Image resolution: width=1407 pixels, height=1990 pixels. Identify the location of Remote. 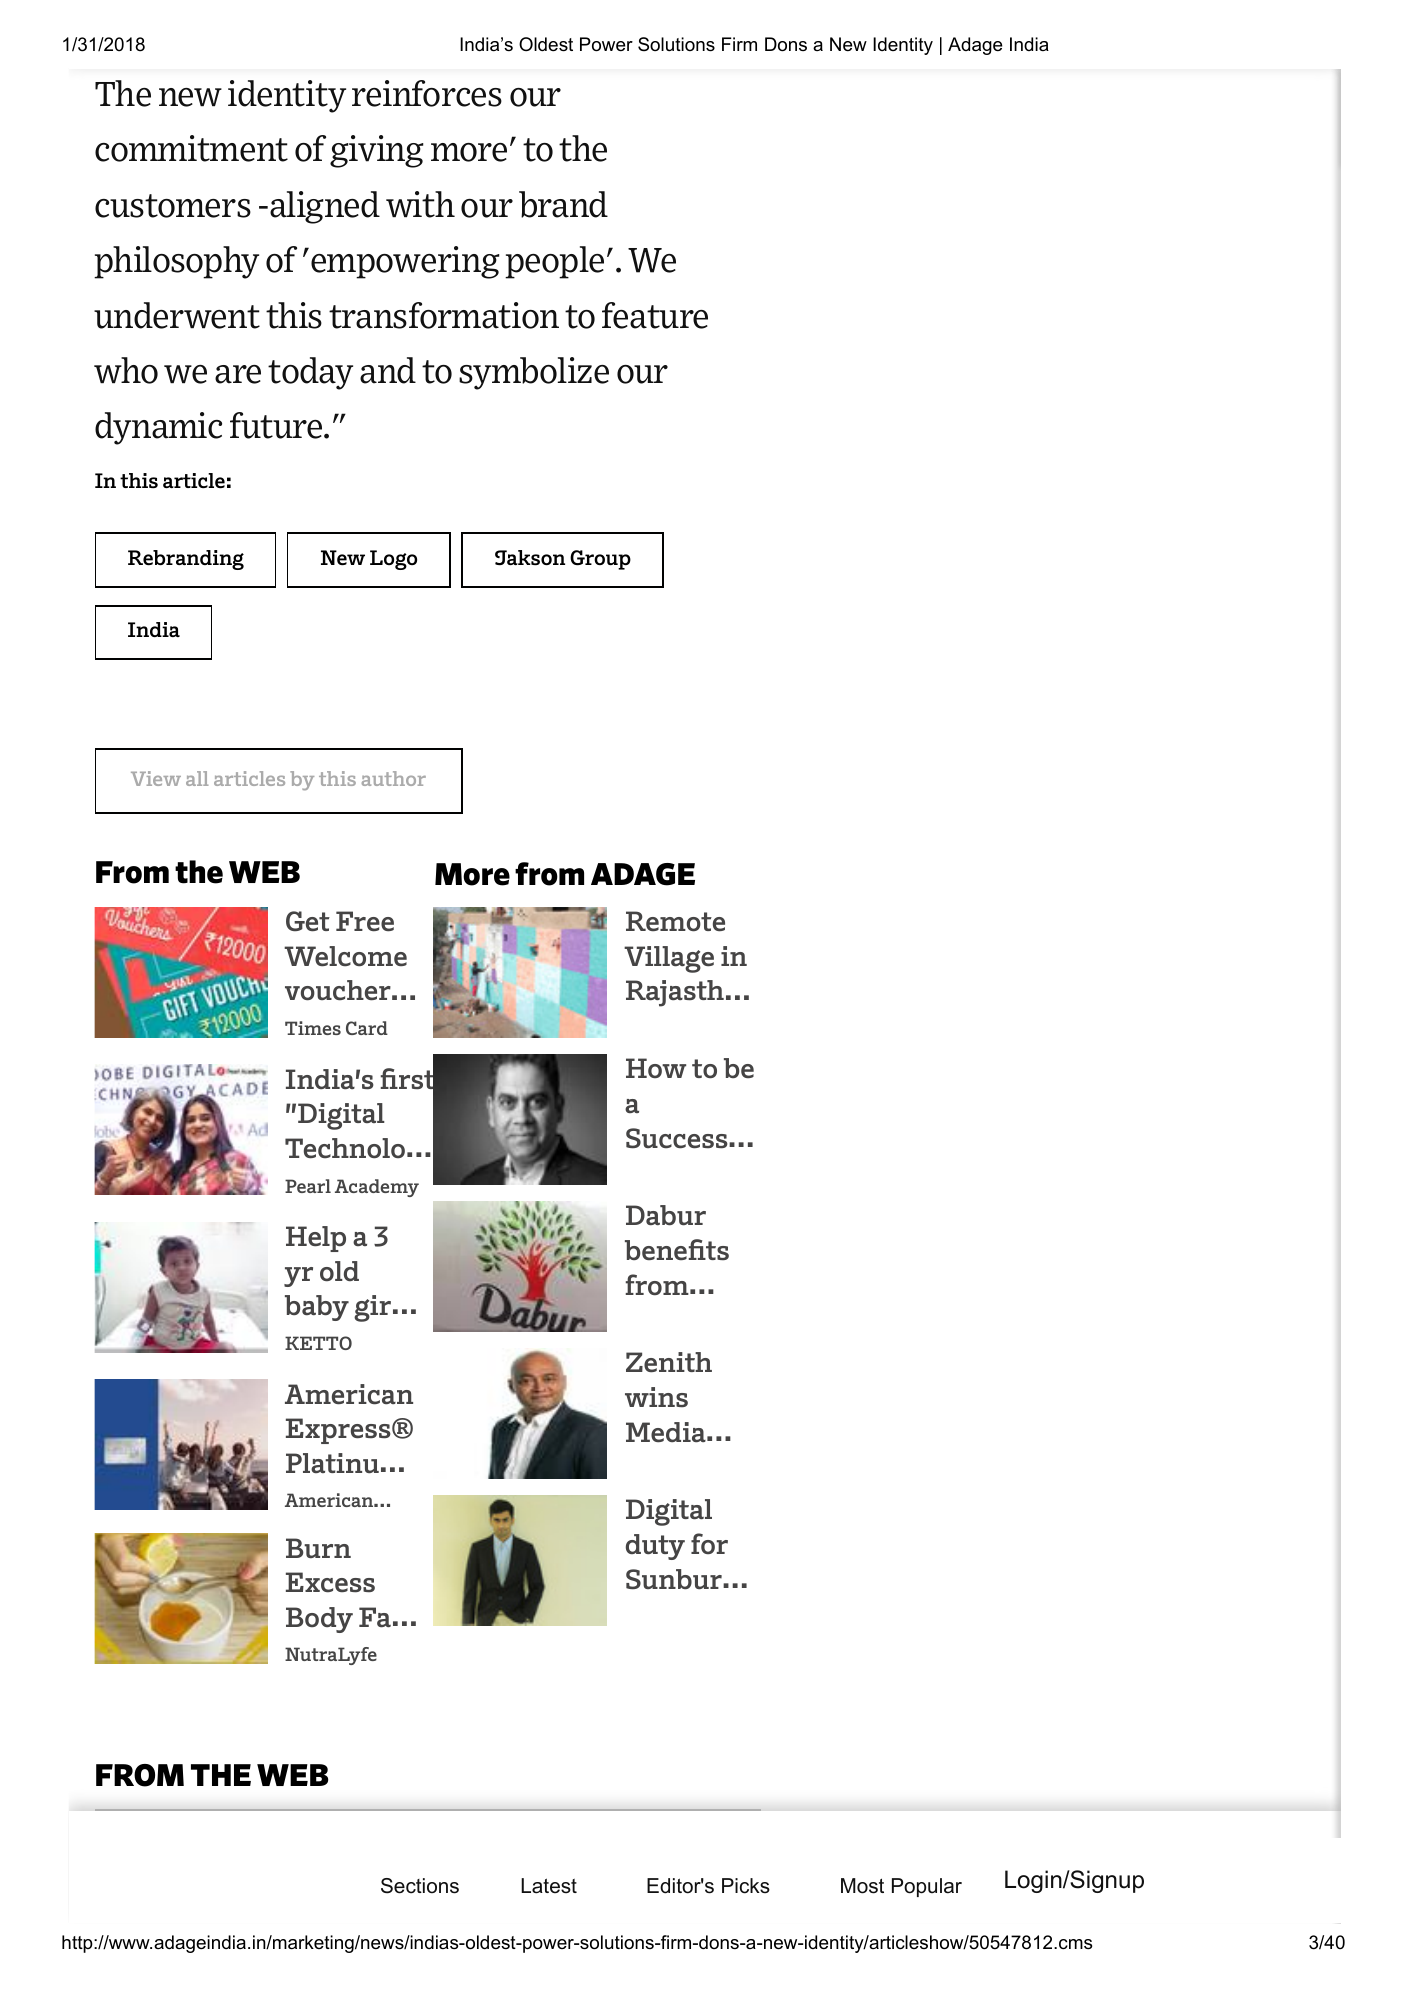
(675, 921).
